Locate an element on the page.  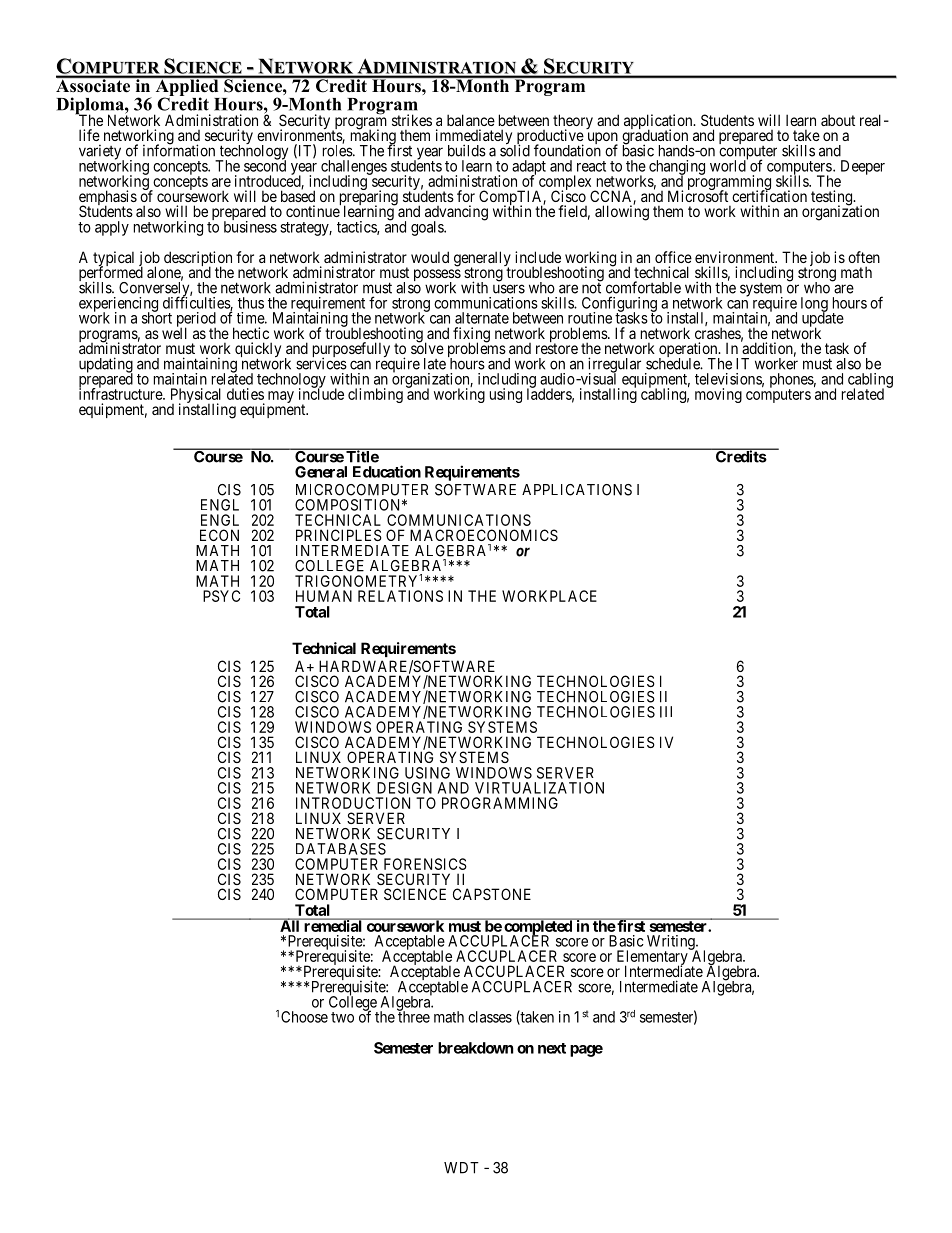
VIRTUALIZATION is located at coordinates (539, 788).
